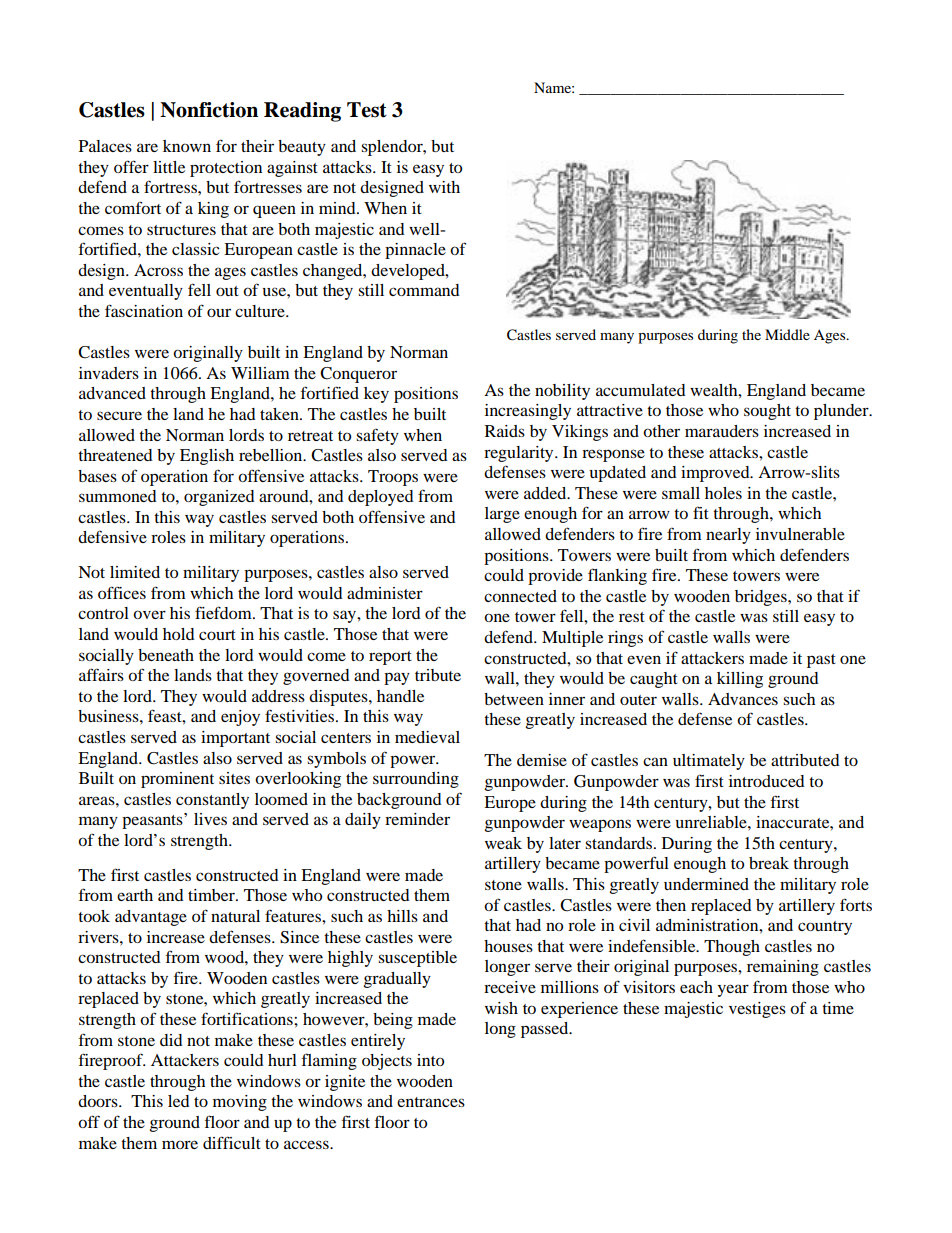 This screenshot has height=1233, width=952. Describe the element at coordinates (444, 187) in the screenshot. I see `with` at that location.
